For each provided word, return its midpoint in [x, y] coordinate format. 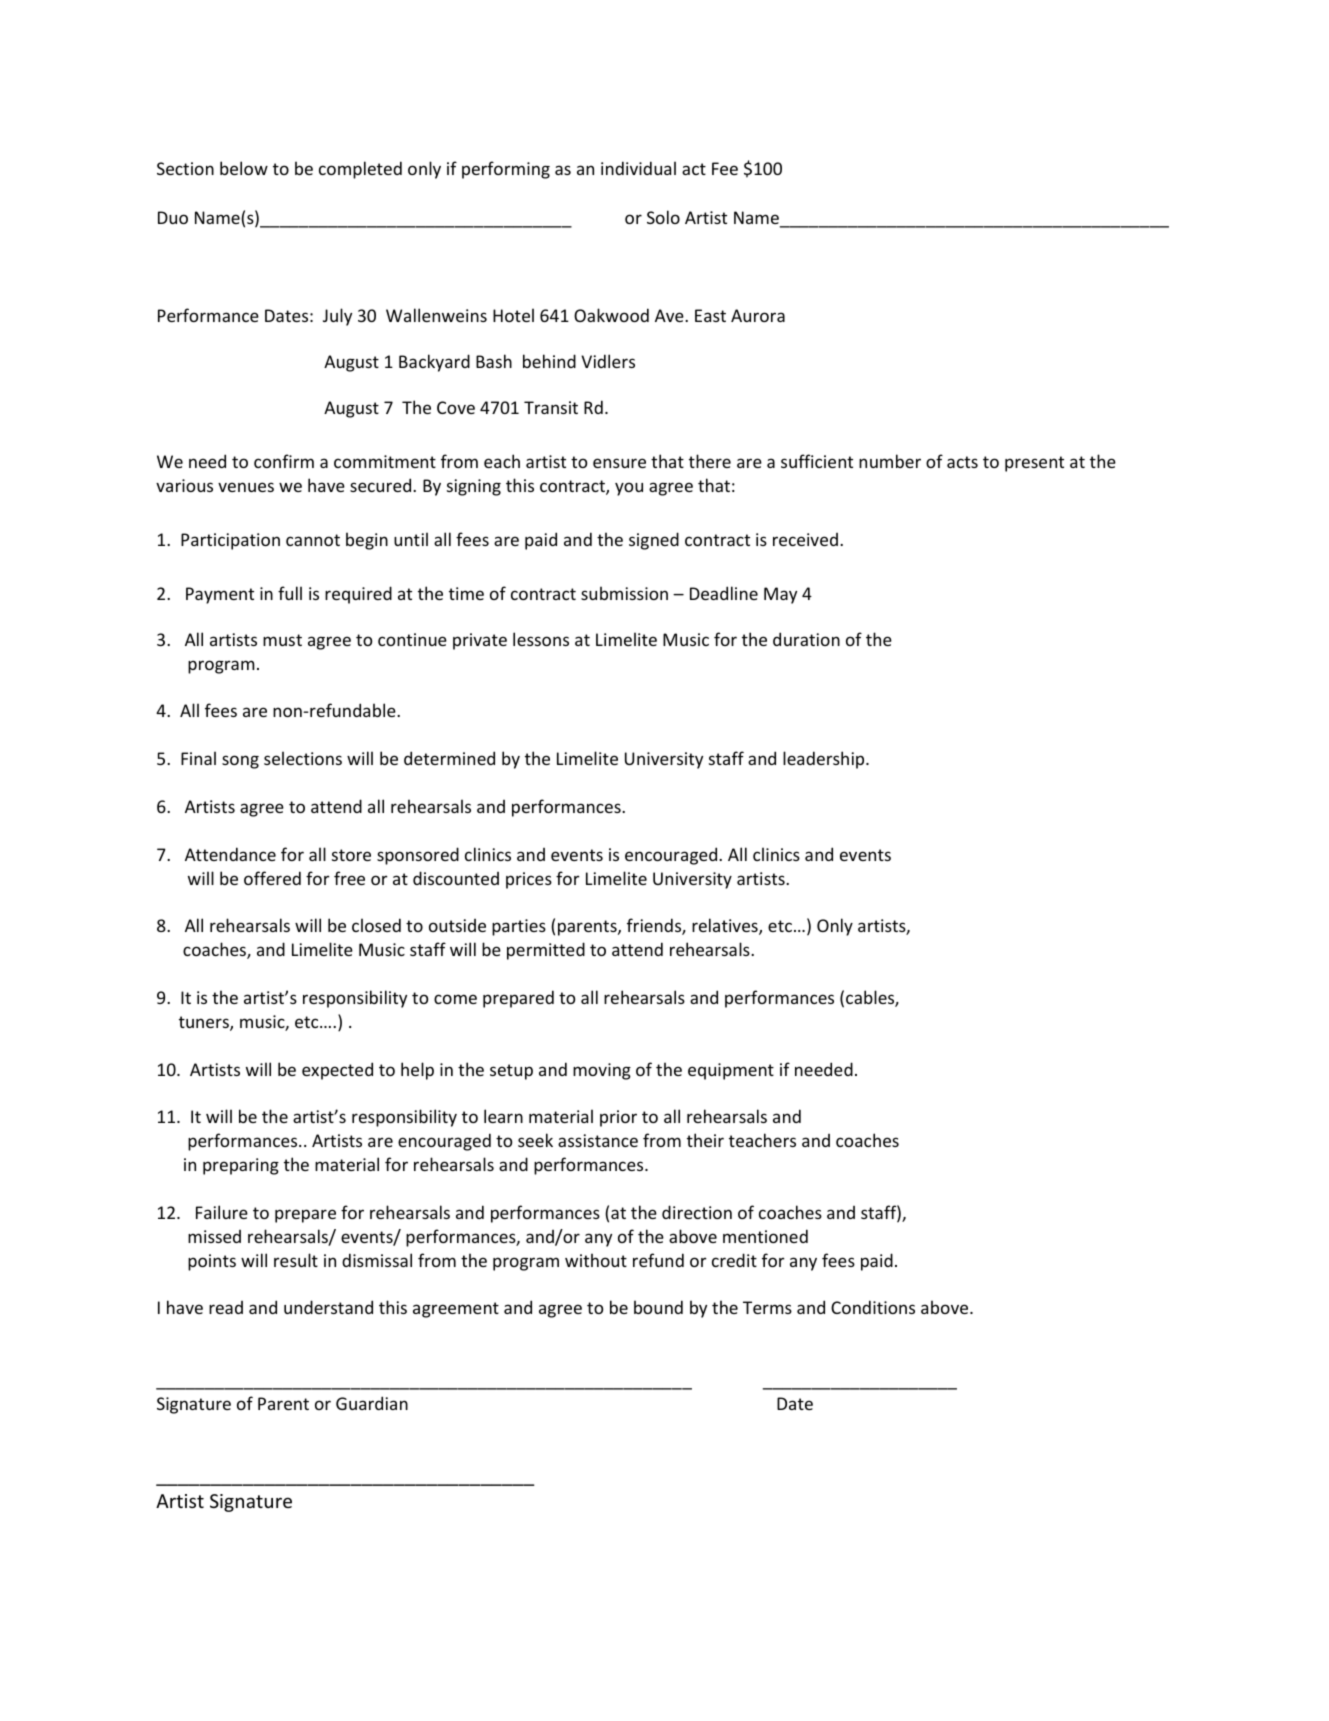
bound [658, 1307]
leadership [825, 760]
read [226, 1307]
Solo [663, 217]
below [244, 168]
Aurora [758, 315]
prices [529, 880]
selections [303, 758]
